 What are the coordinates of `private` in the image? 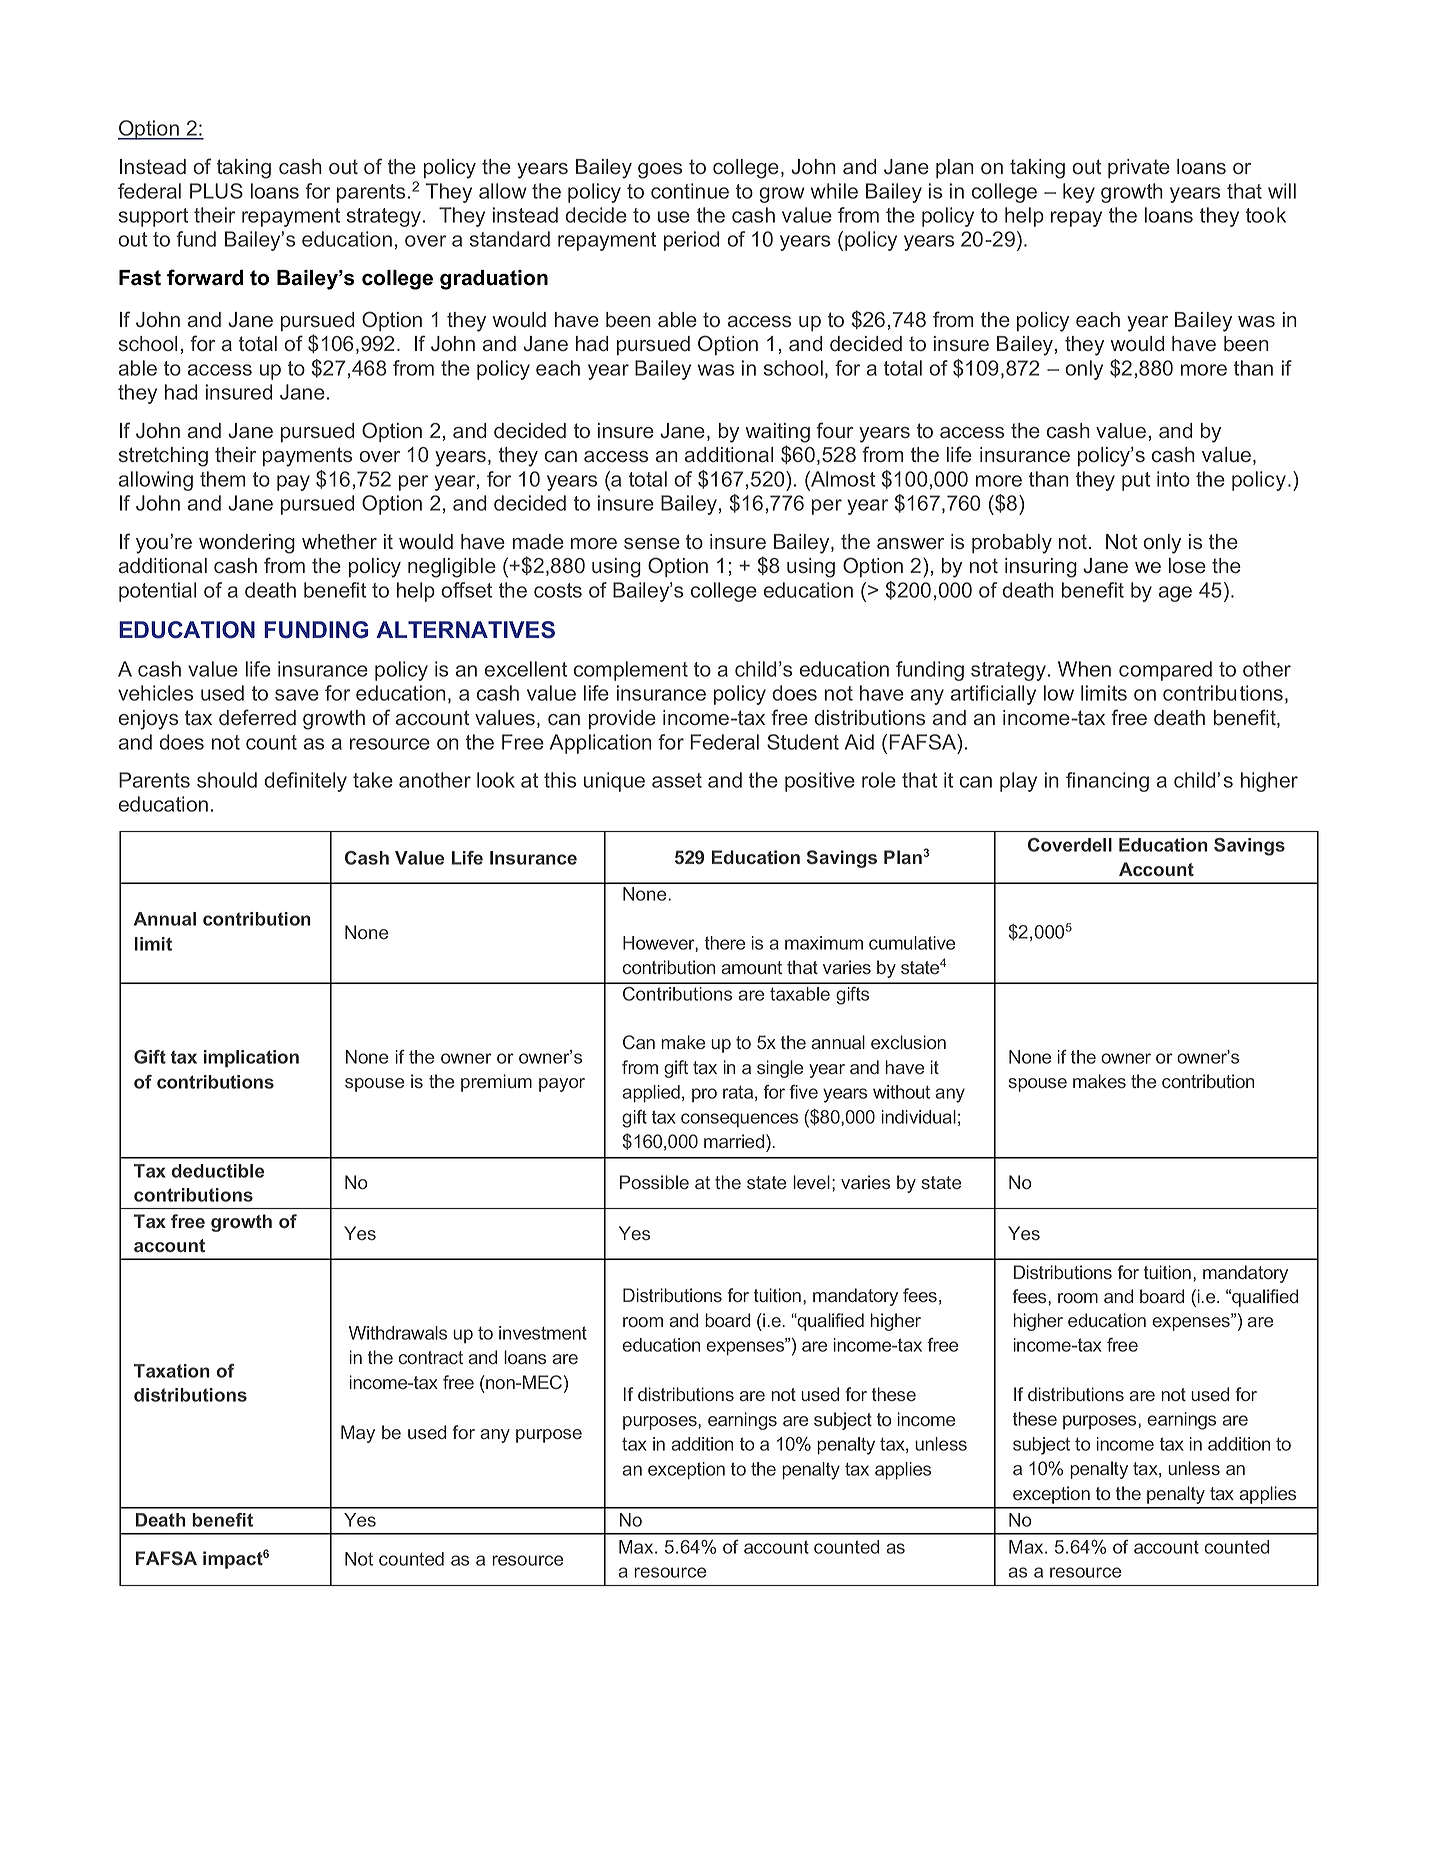 It's located at (1139, 168).
